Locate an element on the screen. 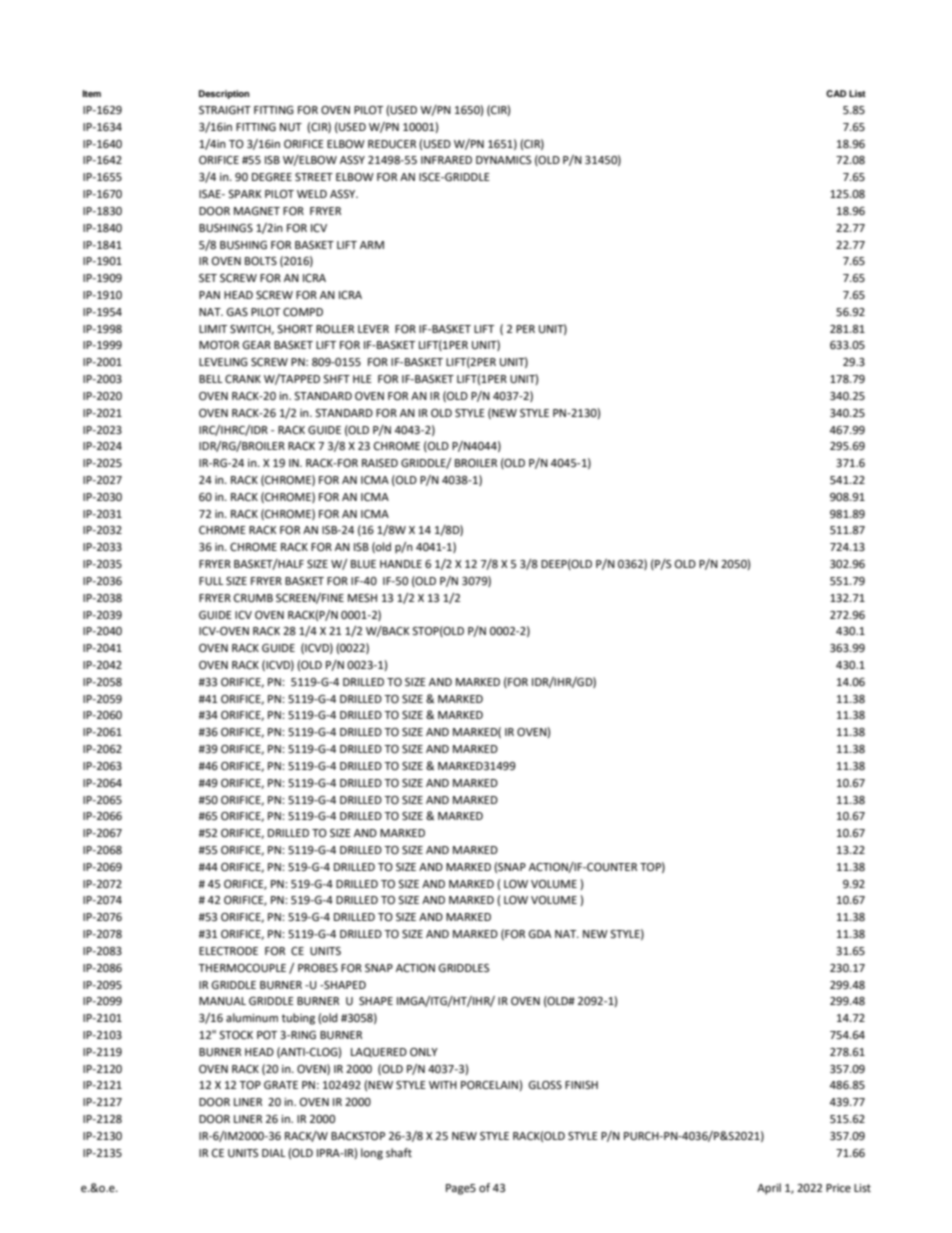 Image resolution: width=952 pixels, height=1233 pixels. LIMIT is located at coordinates (213, 329).
